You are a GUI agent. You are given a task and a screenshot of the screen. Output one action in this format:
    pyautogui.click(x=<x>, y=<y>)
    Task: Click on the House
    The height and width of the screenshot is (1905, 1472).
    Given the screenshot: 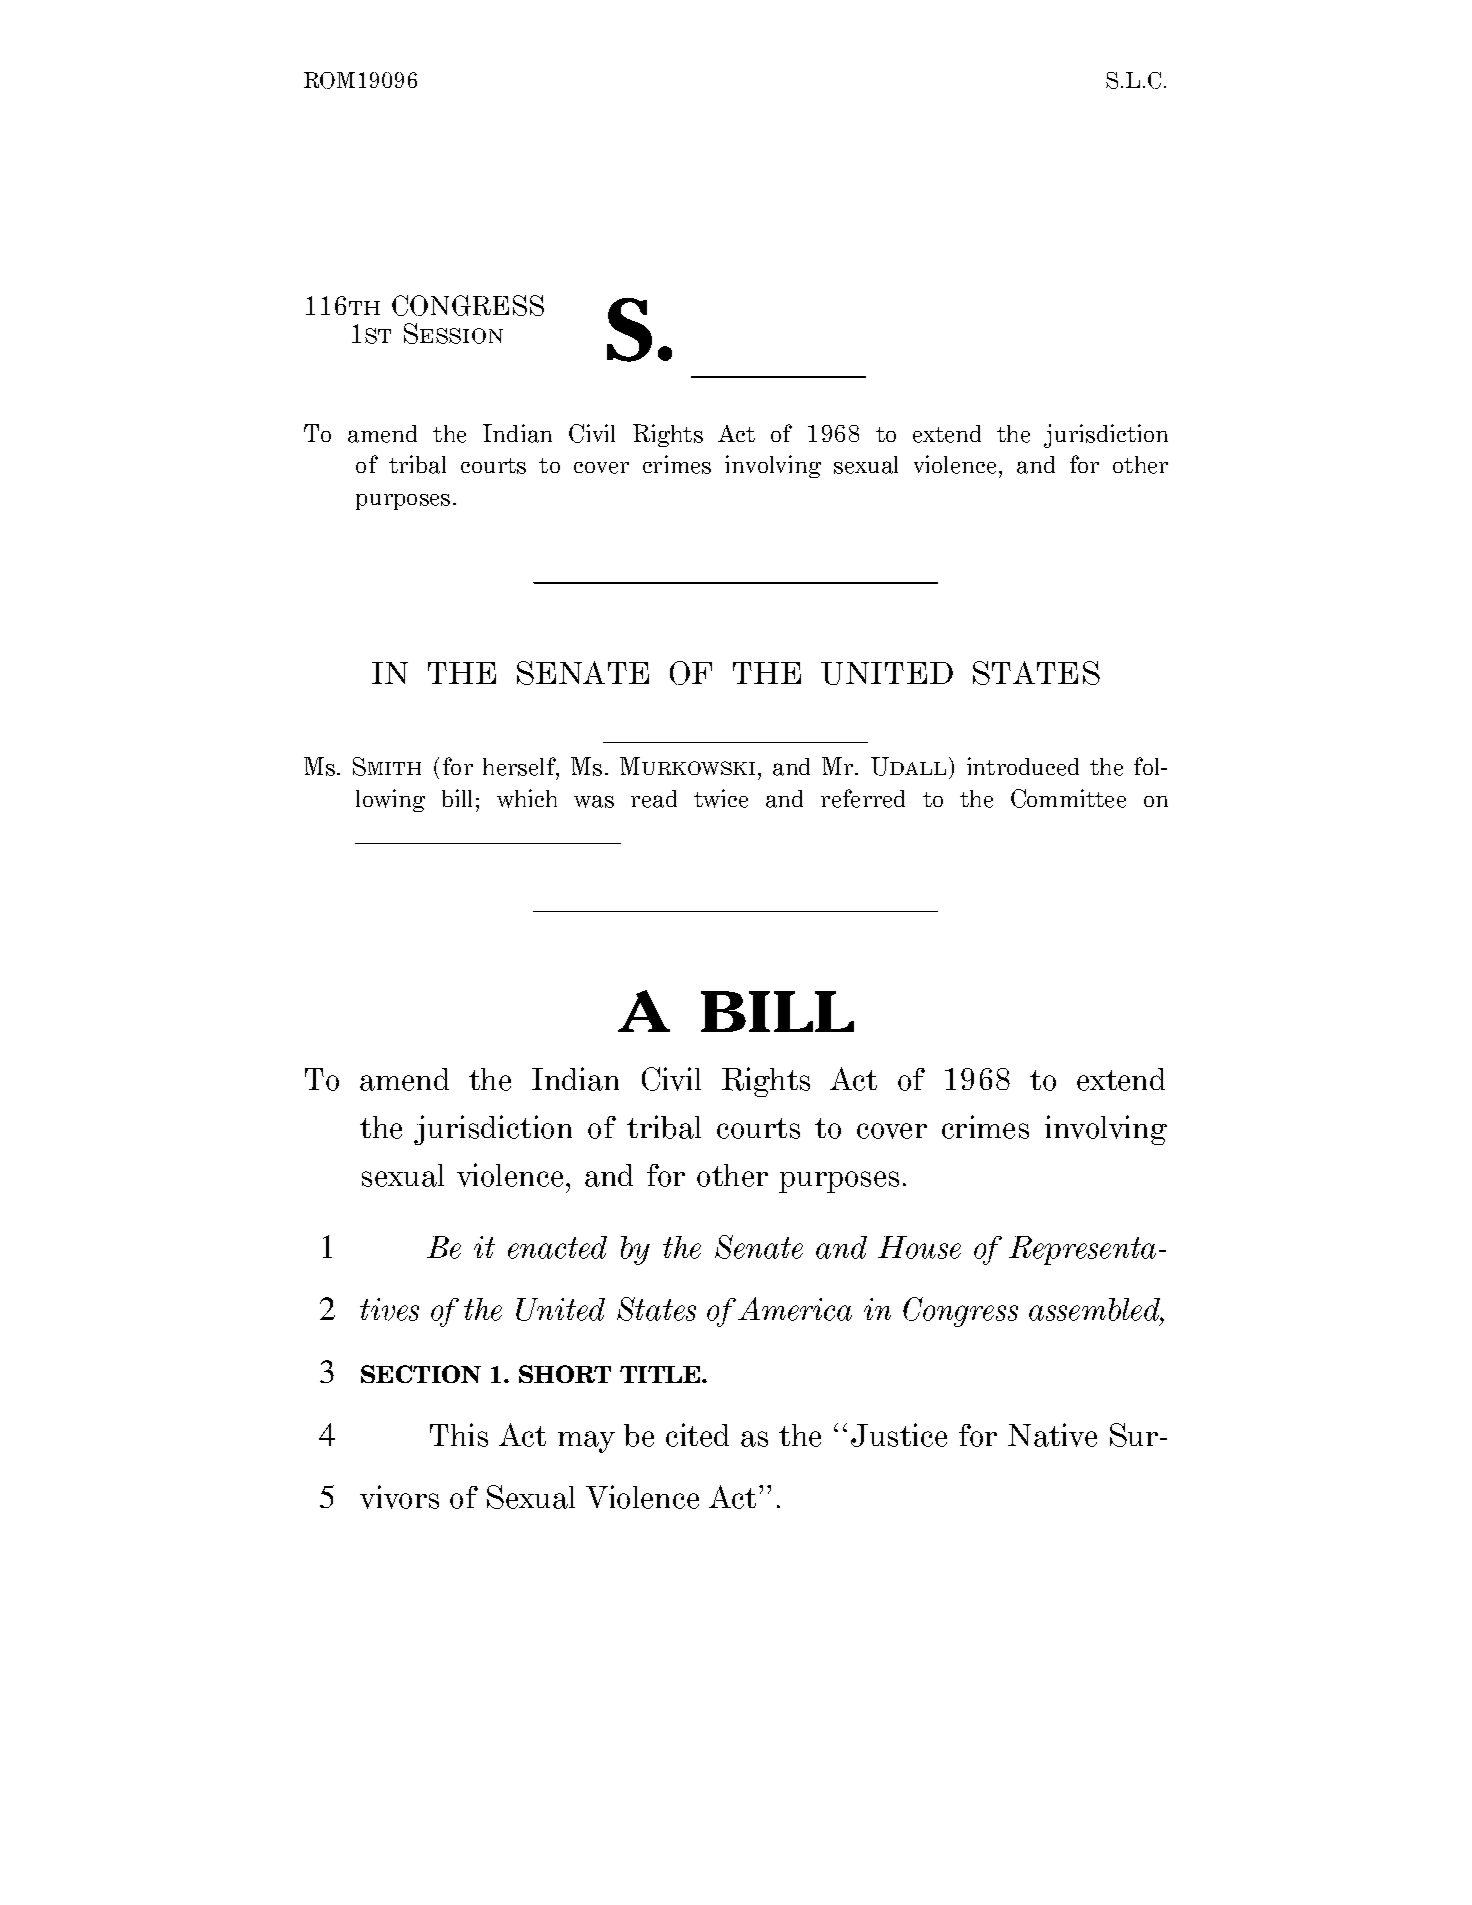 What is the action you would take?
    pyautogui.click(x=919, y=1247)
